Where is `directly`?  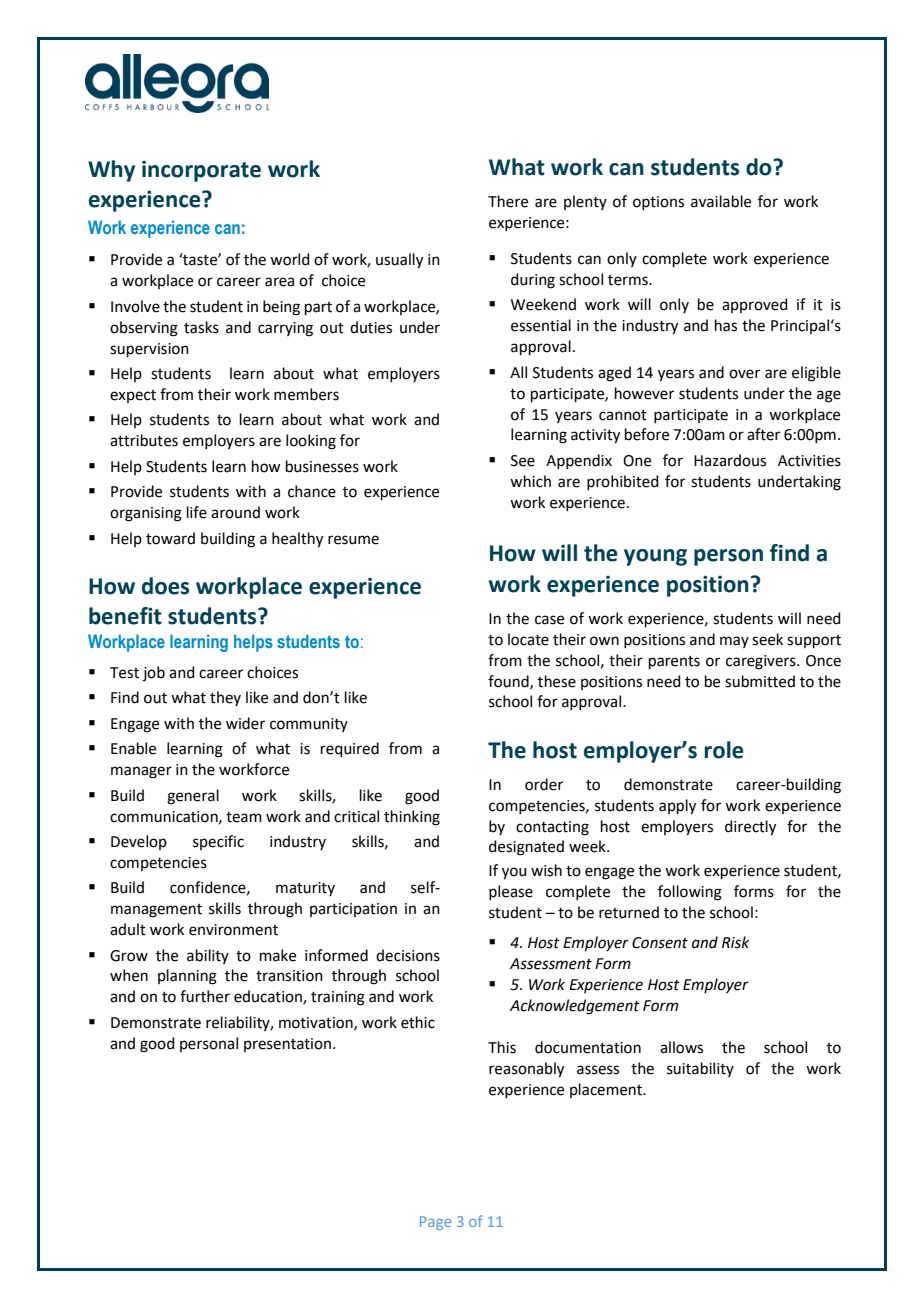
directly is located at coordinates (750, 828).
